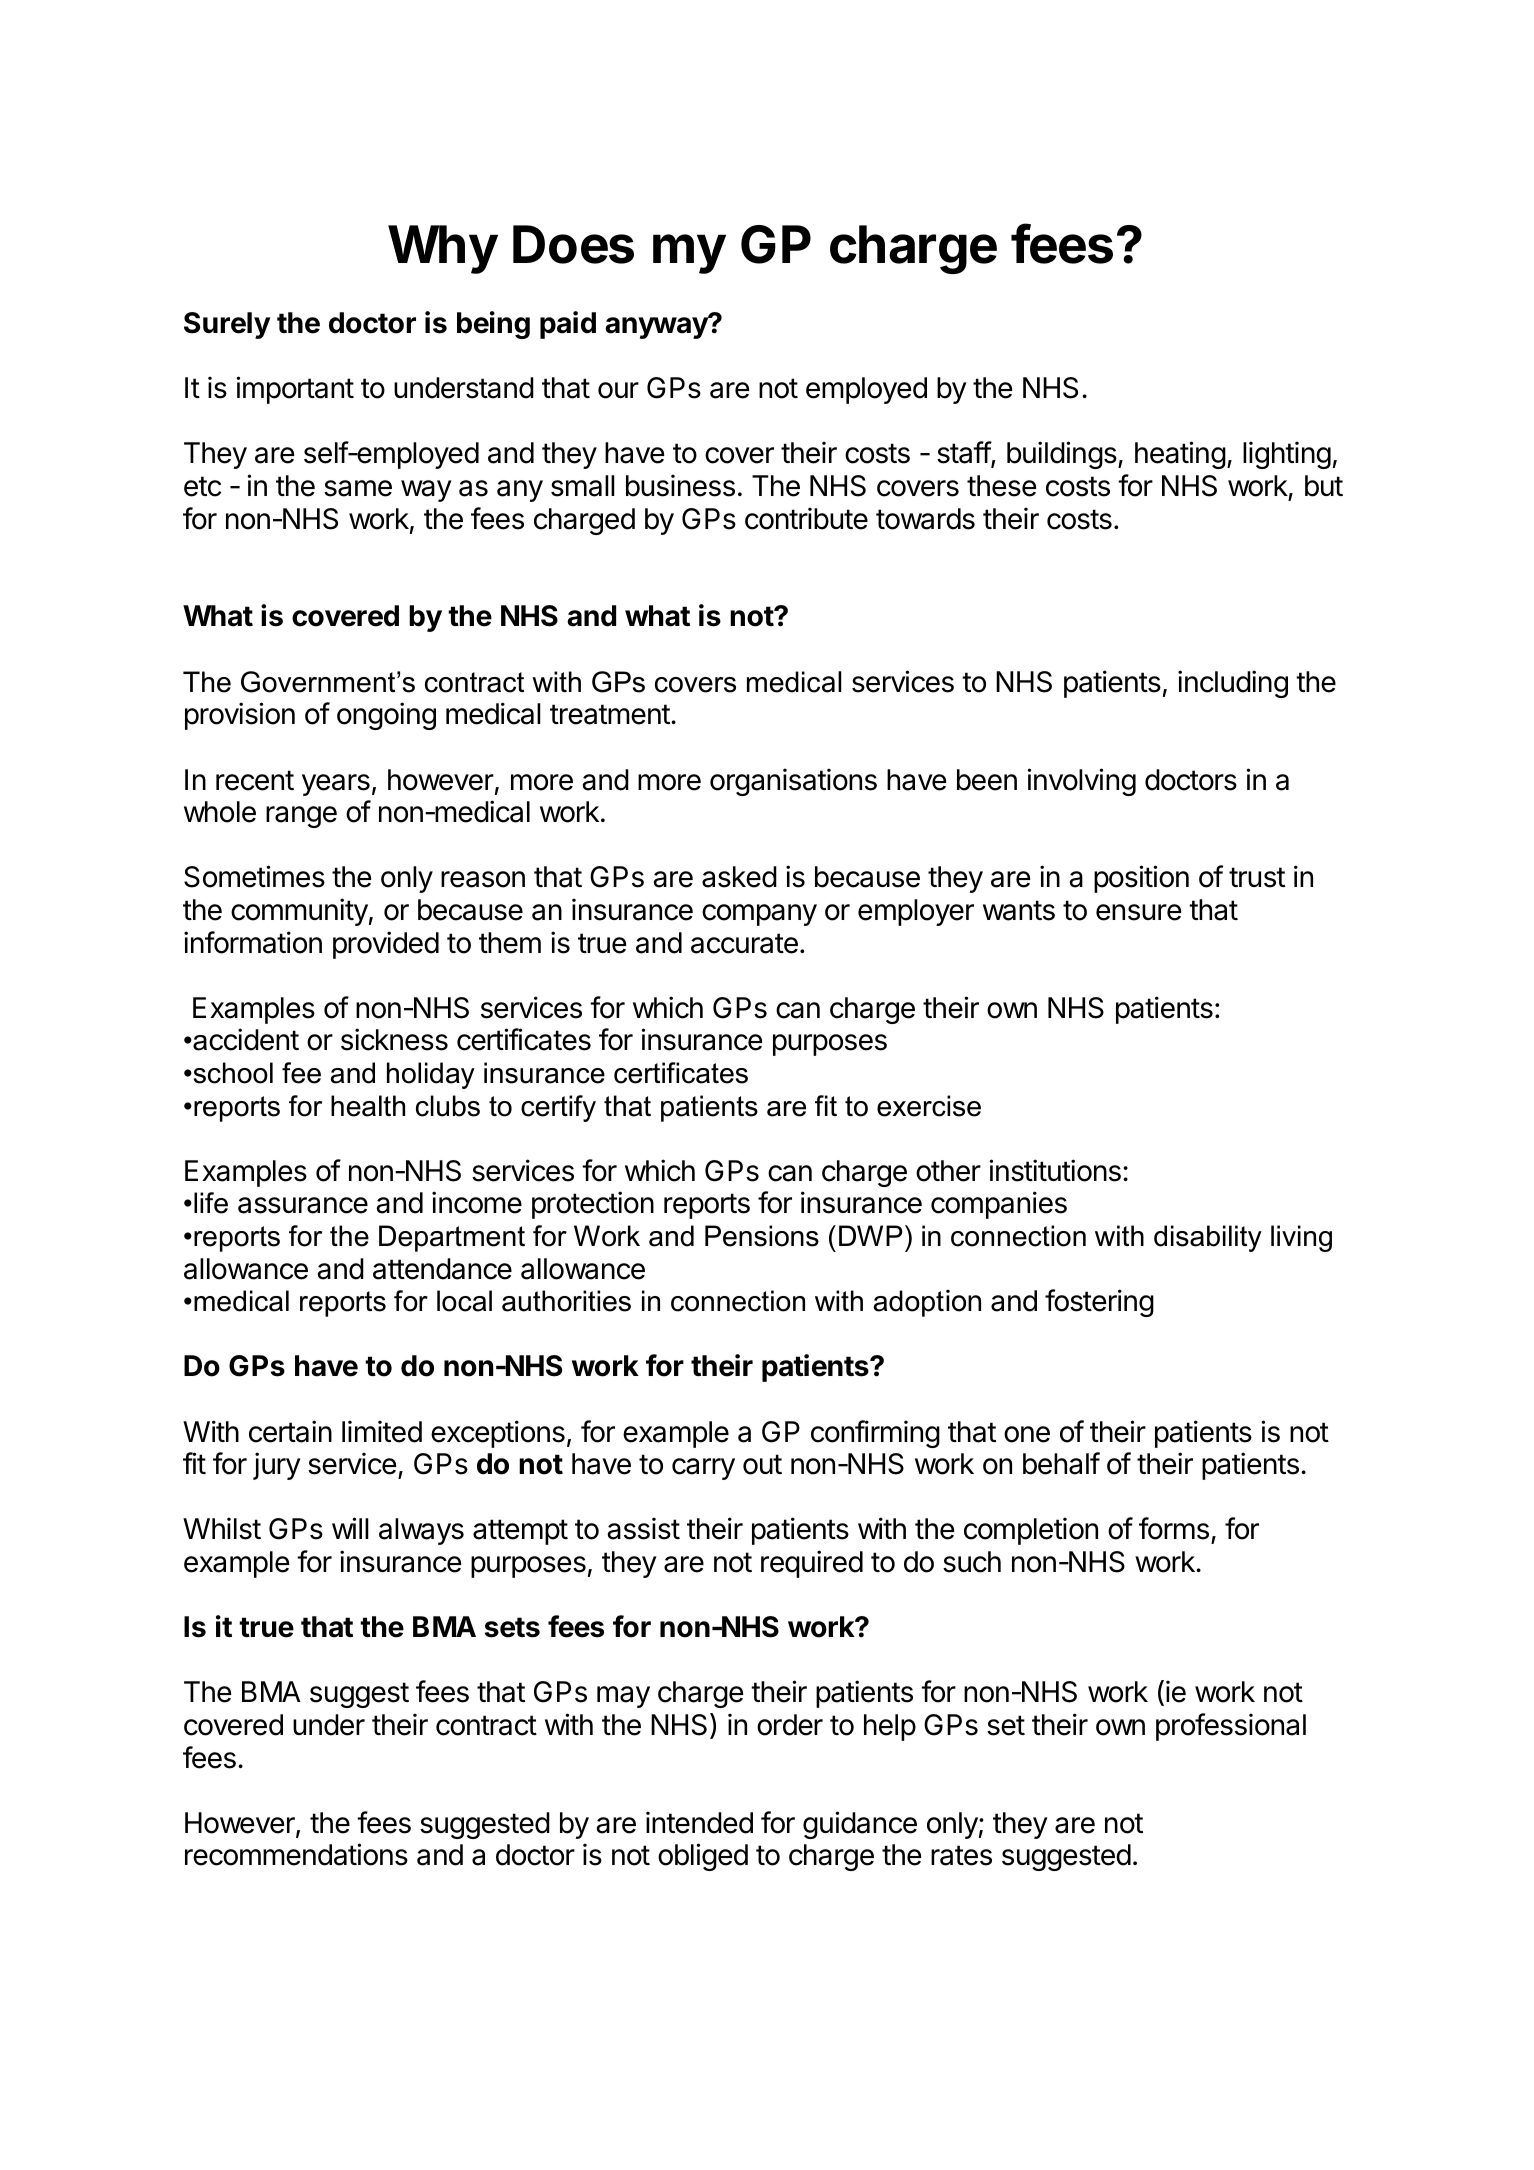 The image size is (1534, 2170). Describe the element at coordinates (1180, 455) in the screenshot. I see `heating` at that location.
